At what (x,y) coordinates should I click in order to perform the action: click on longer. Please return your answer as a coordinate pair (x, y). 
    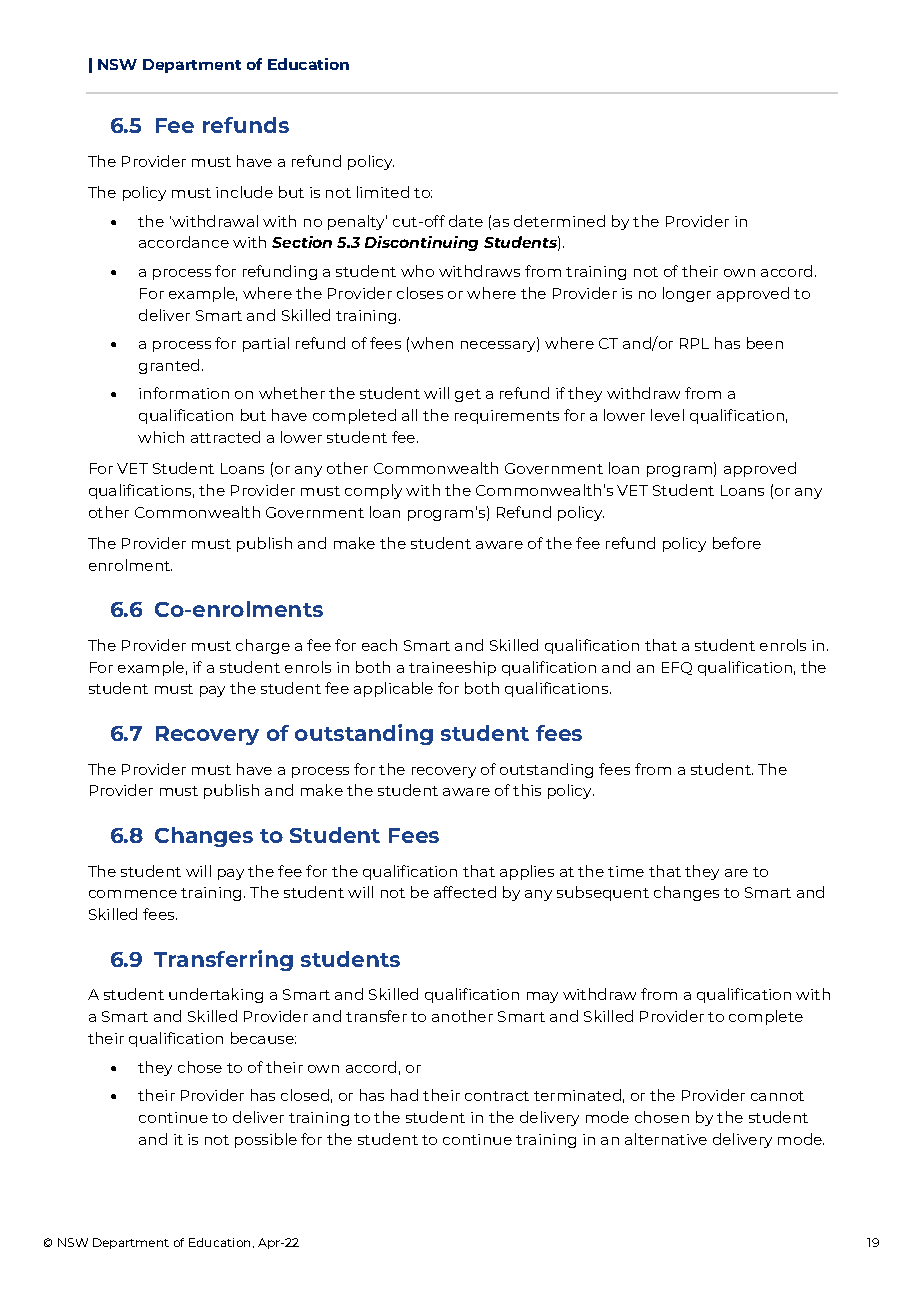
    Looking at the image, I should click on (687, 294).
